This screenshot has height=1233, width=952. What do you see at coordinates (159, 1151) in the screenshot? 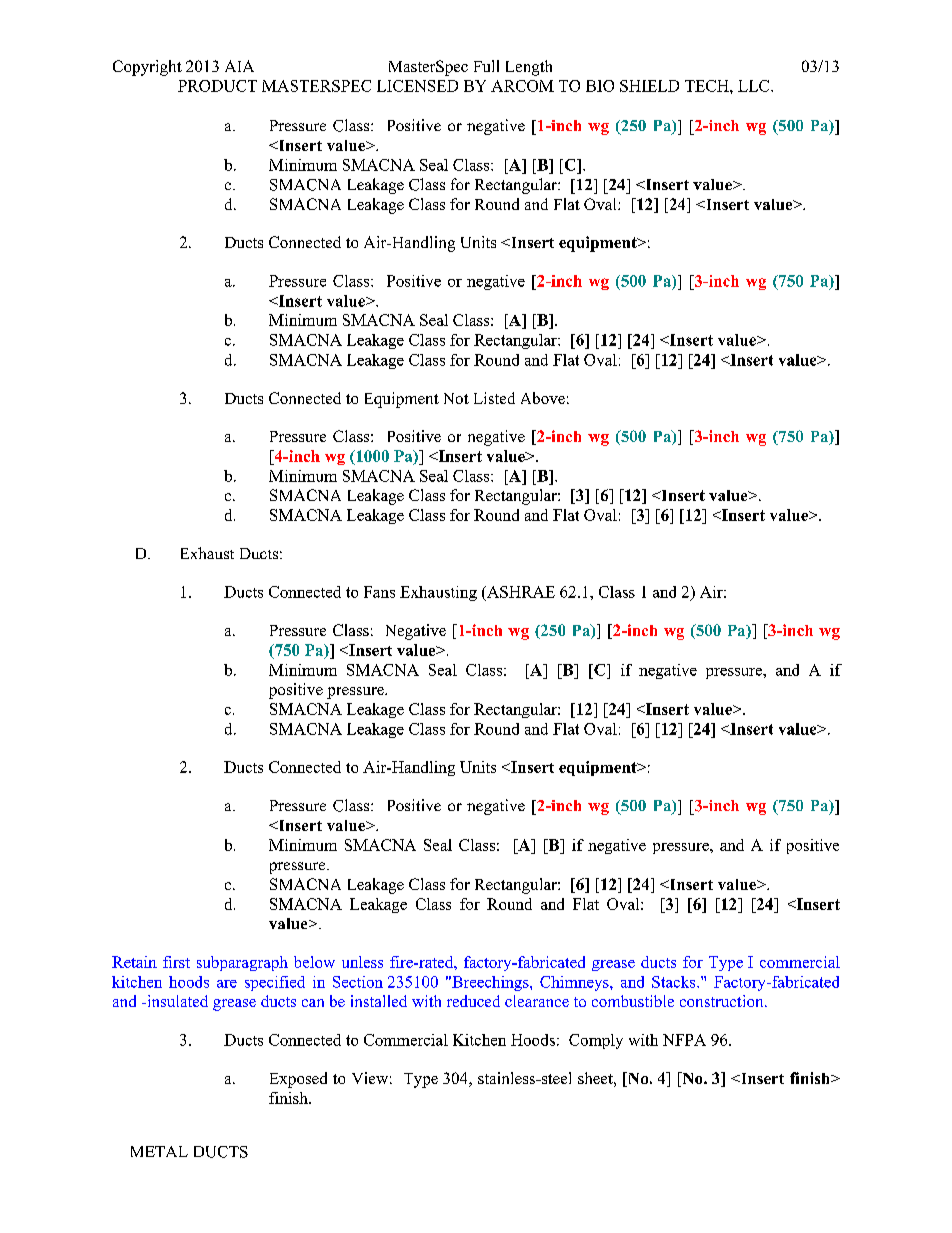
I see `METAL` at bounding box center [159, 1151].
